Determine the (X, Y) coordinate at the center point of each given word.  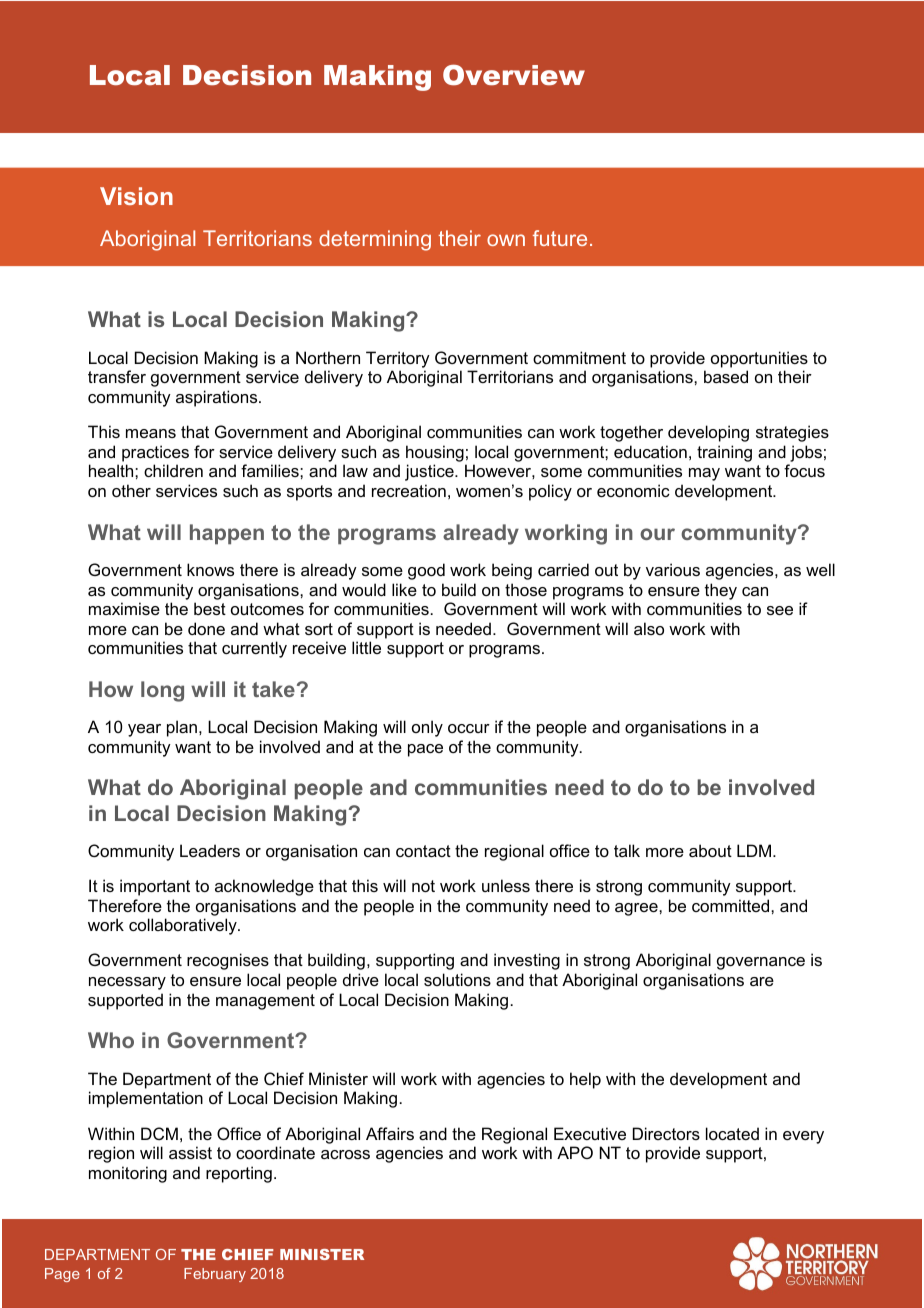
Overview (514, 75)
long (162, 691)
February (215, 1275)
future (560, 238)
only (427, 728)
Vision (136, 196)
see (780, 610)
